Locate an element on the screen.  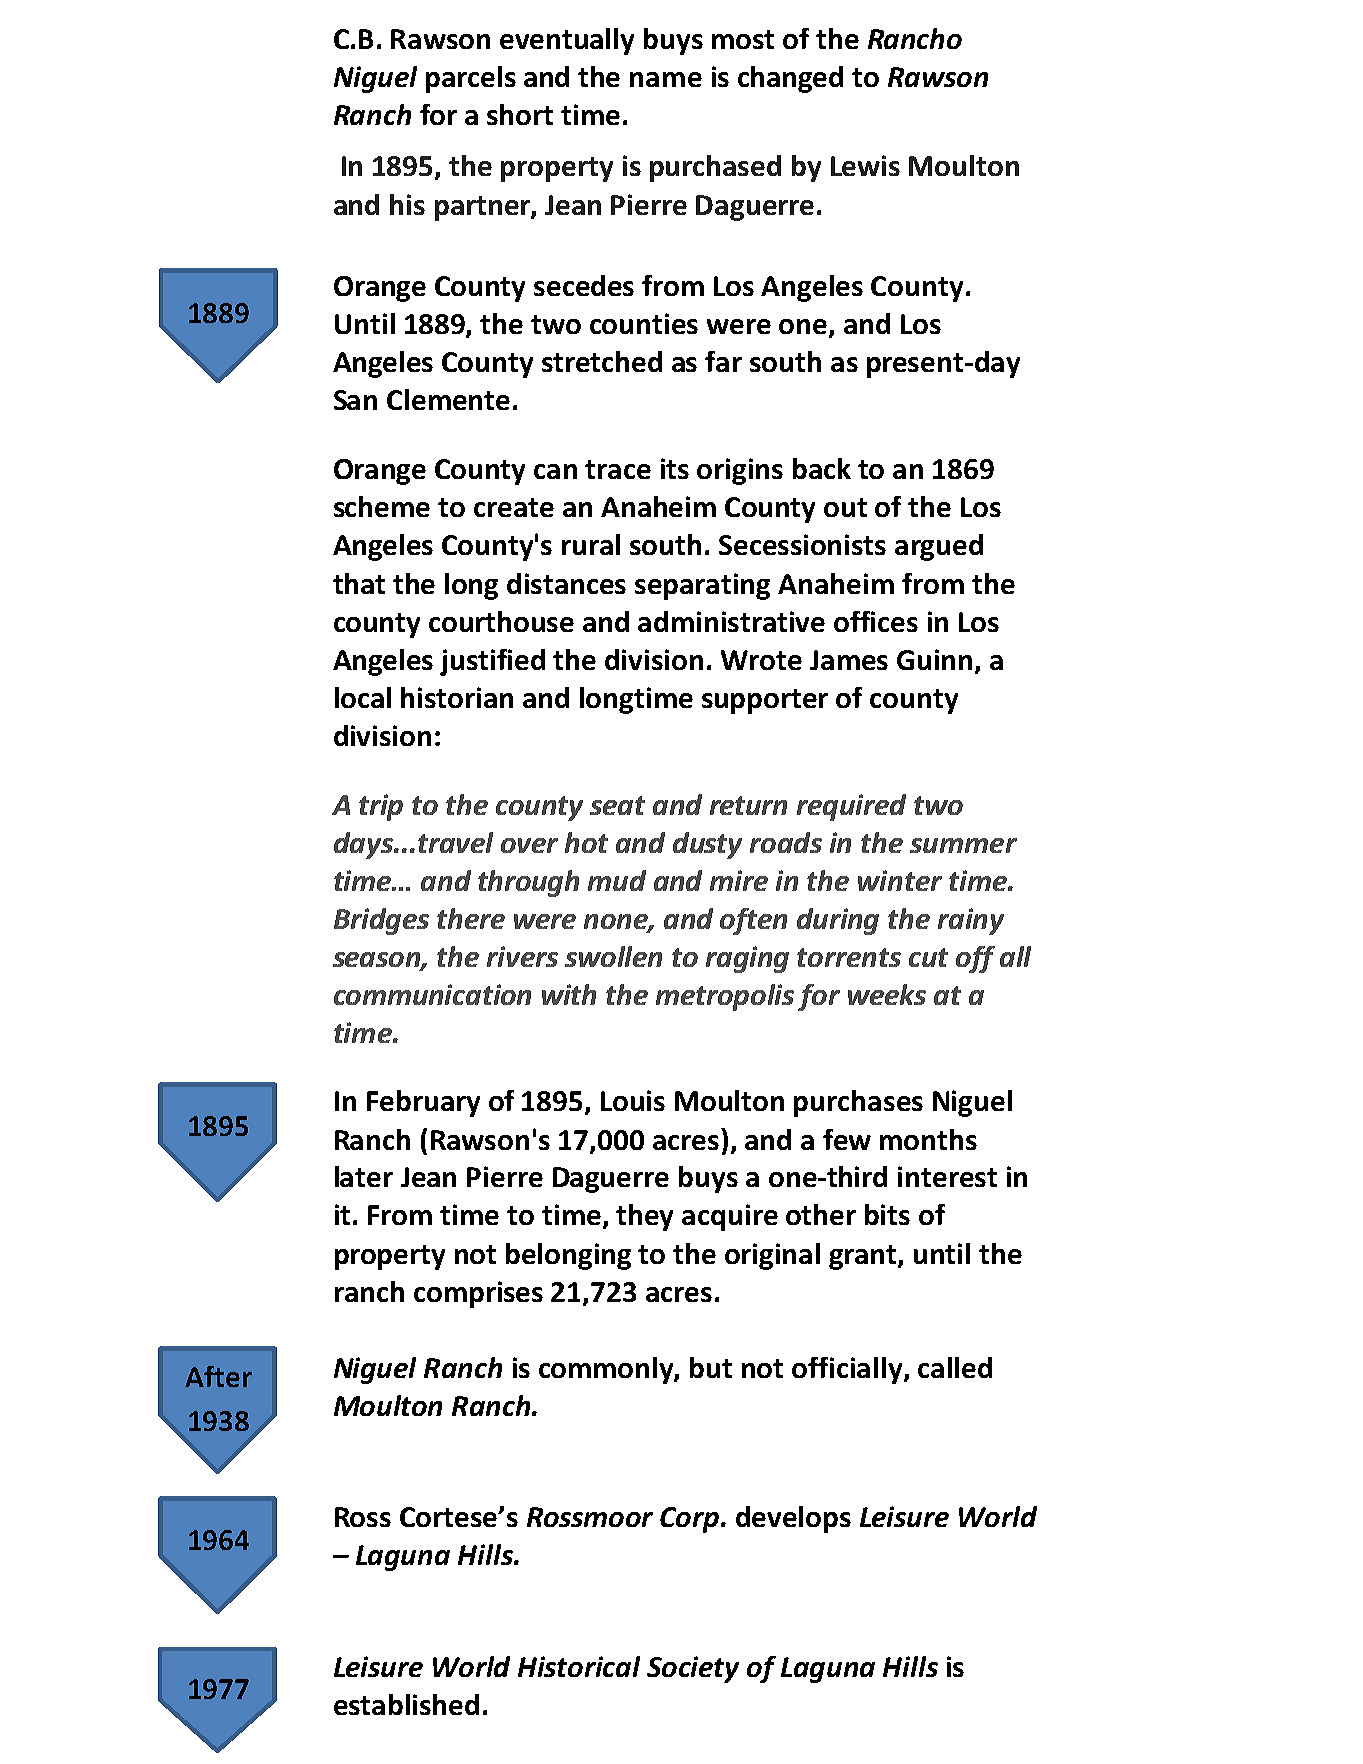
Bridges is located at coordinates (381, 921).
